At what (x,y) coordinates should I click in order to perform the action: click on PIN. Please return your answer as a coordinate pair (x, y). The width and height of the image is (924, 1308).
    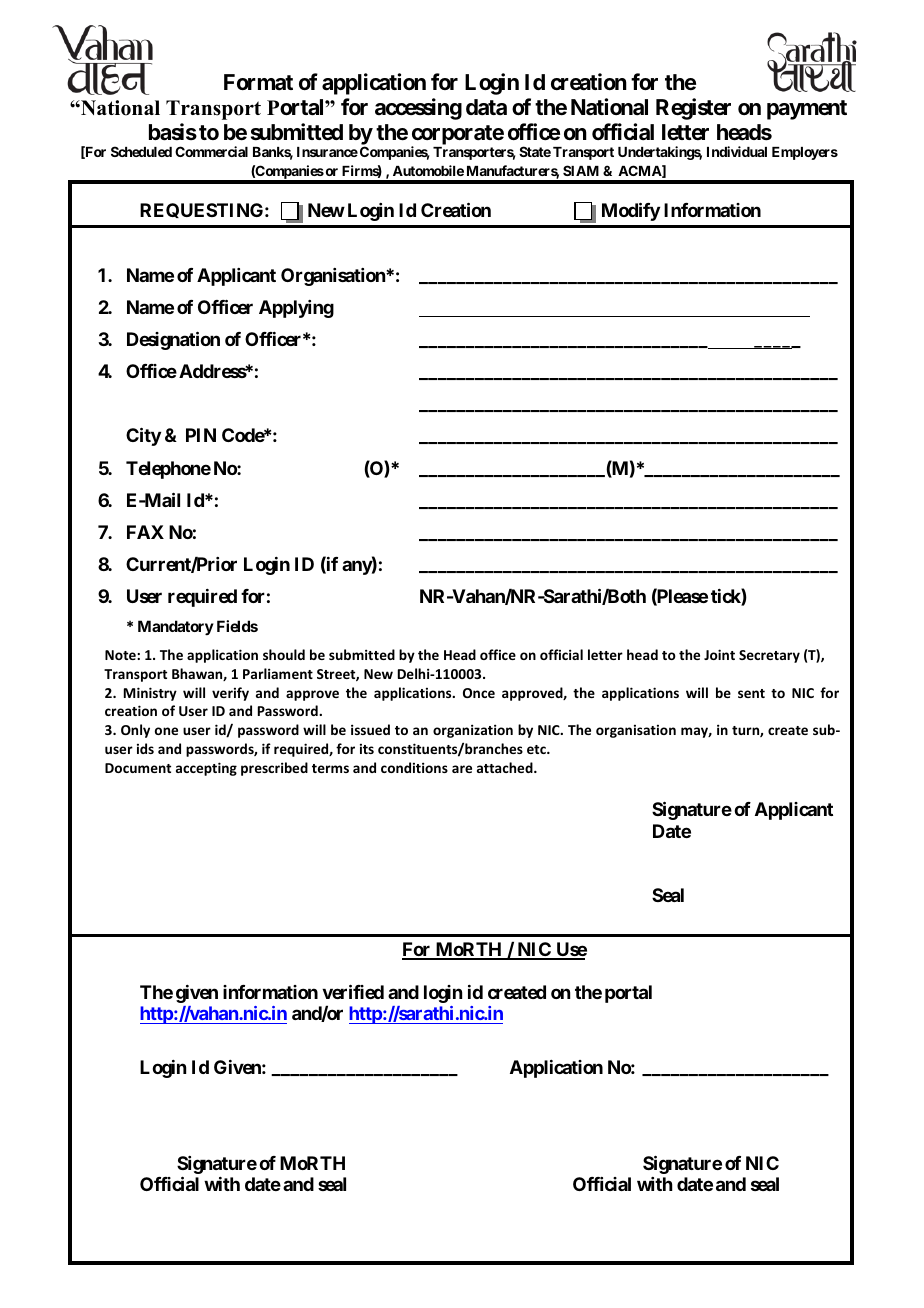
    Looking at the image, I should click on (201, 435).
